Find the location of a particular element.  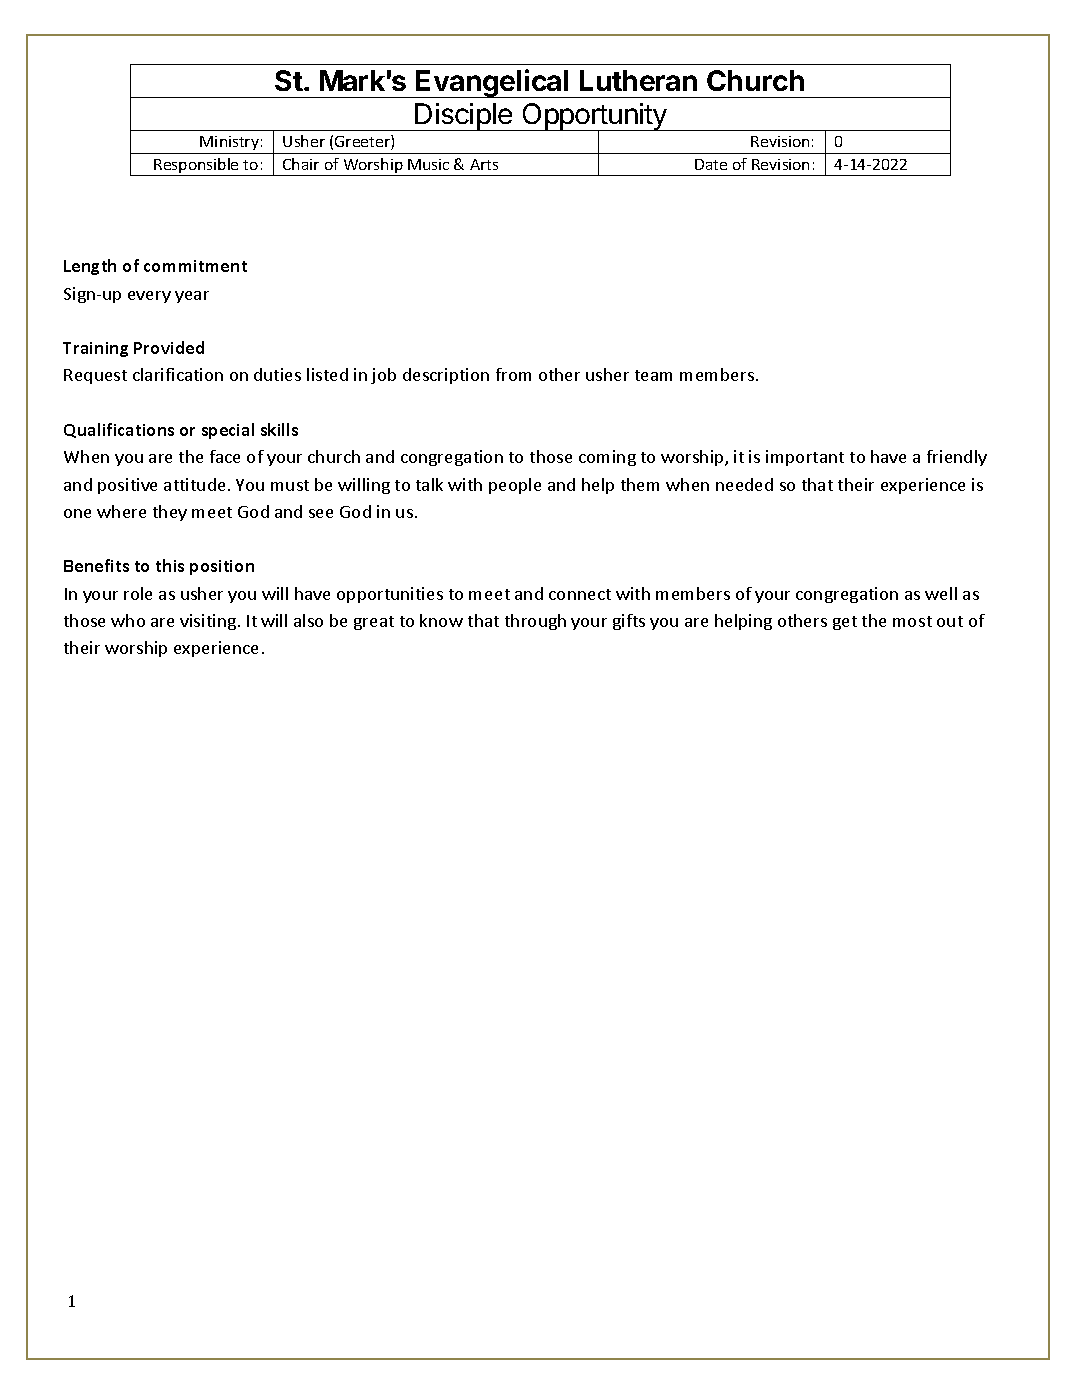

Ministry is located at coordinates (230, 145).
